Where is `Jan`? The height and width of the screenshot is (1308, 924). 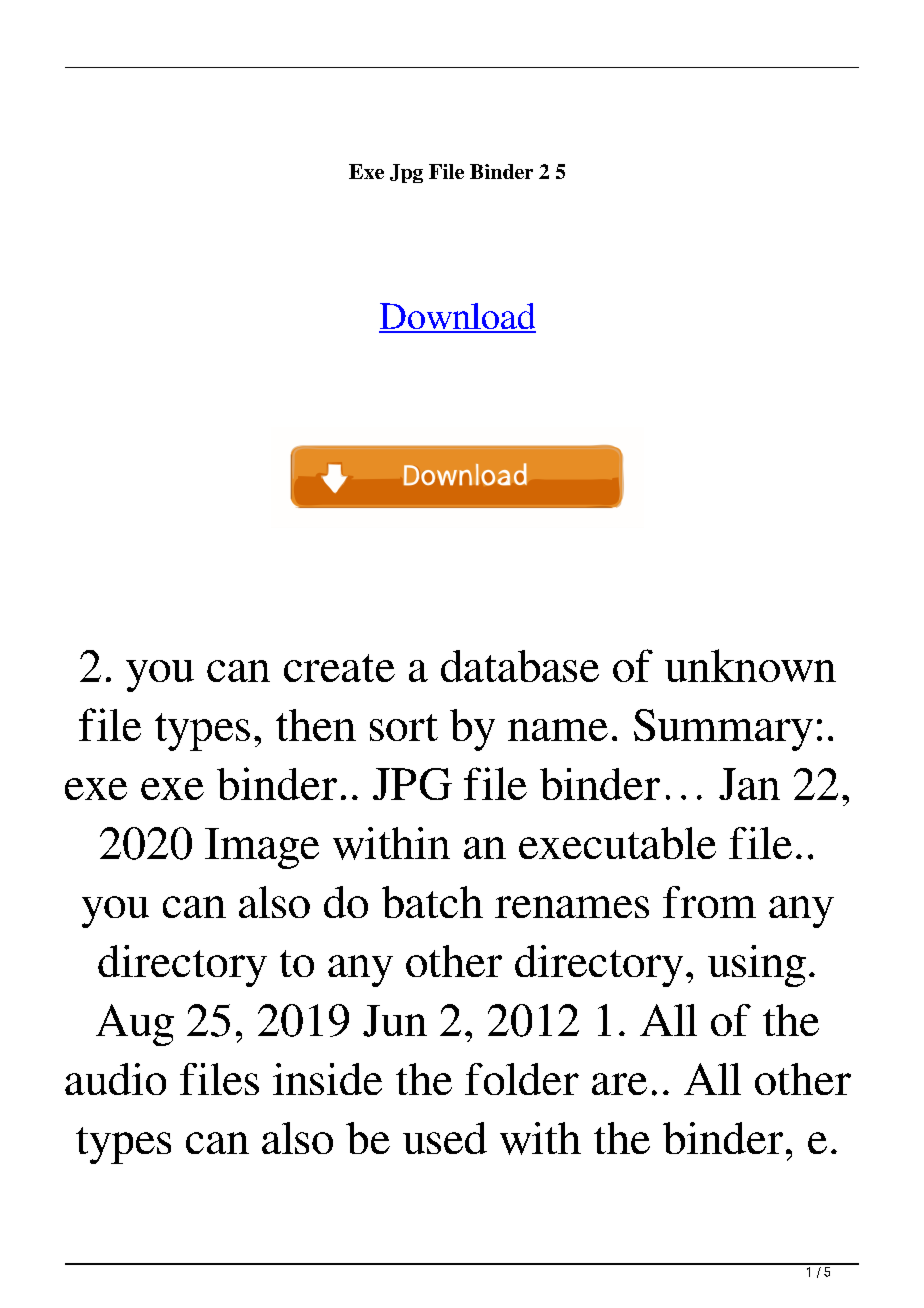 Jan is located at coordinates (749, 784).
